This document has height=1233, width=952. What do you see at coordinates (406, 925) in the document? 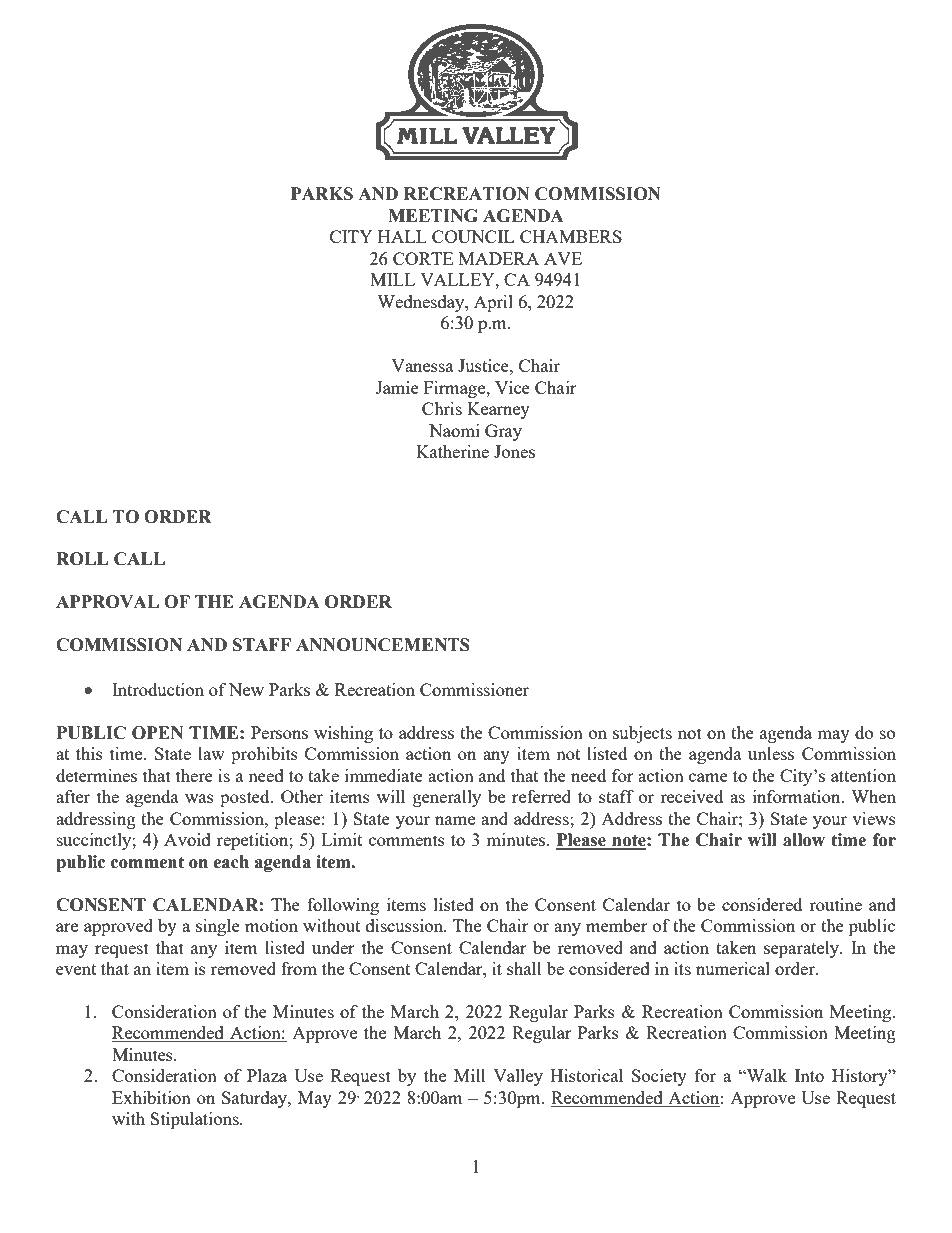
I see `discussion` at bounding box center [406, 925].
